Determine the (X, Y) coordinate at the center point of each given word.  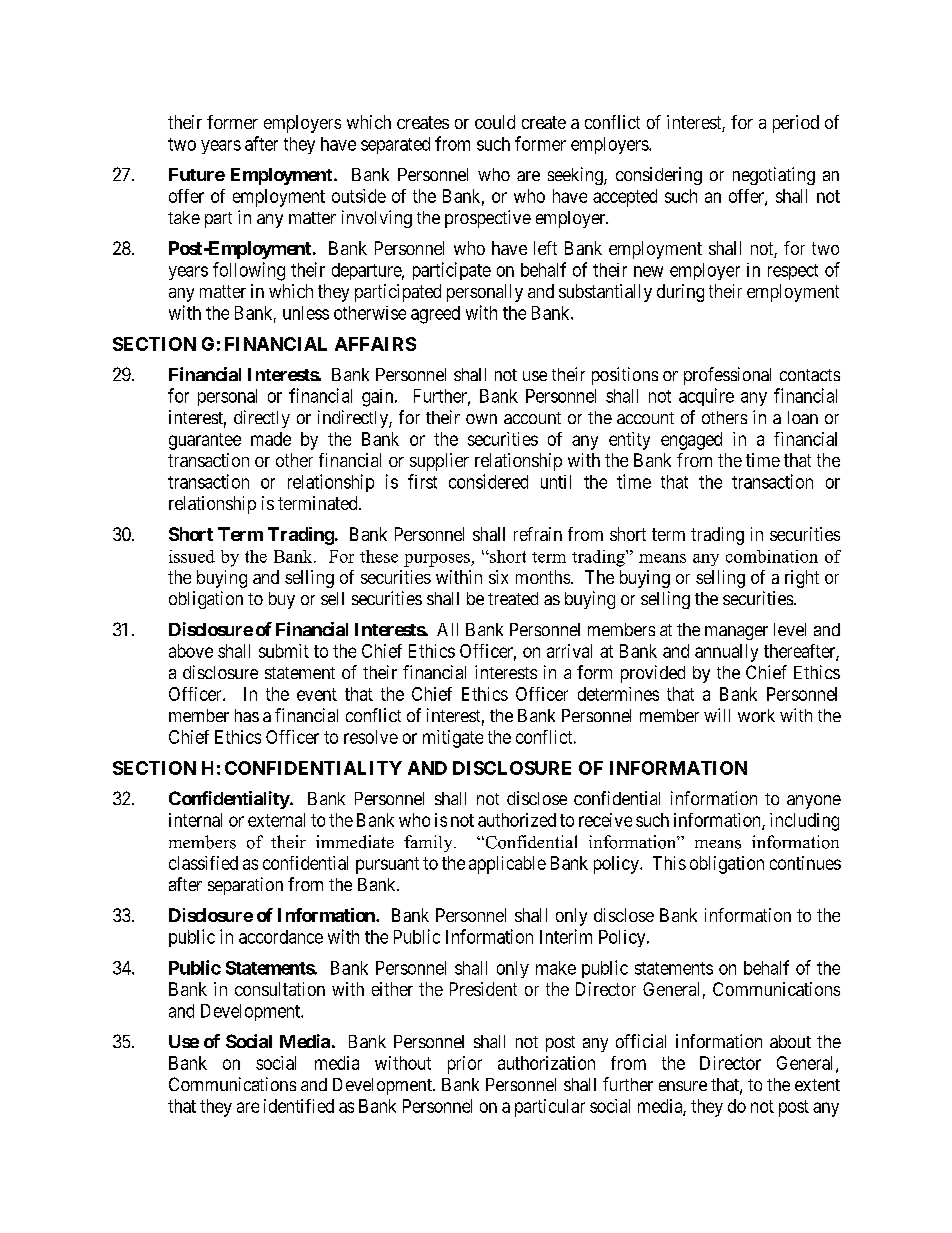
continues (805, 863)
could (495, 122)
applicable (507, 865)
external (276, 820)
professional (727, 376)
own (481, 419)
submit (284, 651)
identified (299, 1106)
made (271, 439)
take (184, 217)
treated (513, 598)
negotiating (774, 176)
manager (736, 633)
